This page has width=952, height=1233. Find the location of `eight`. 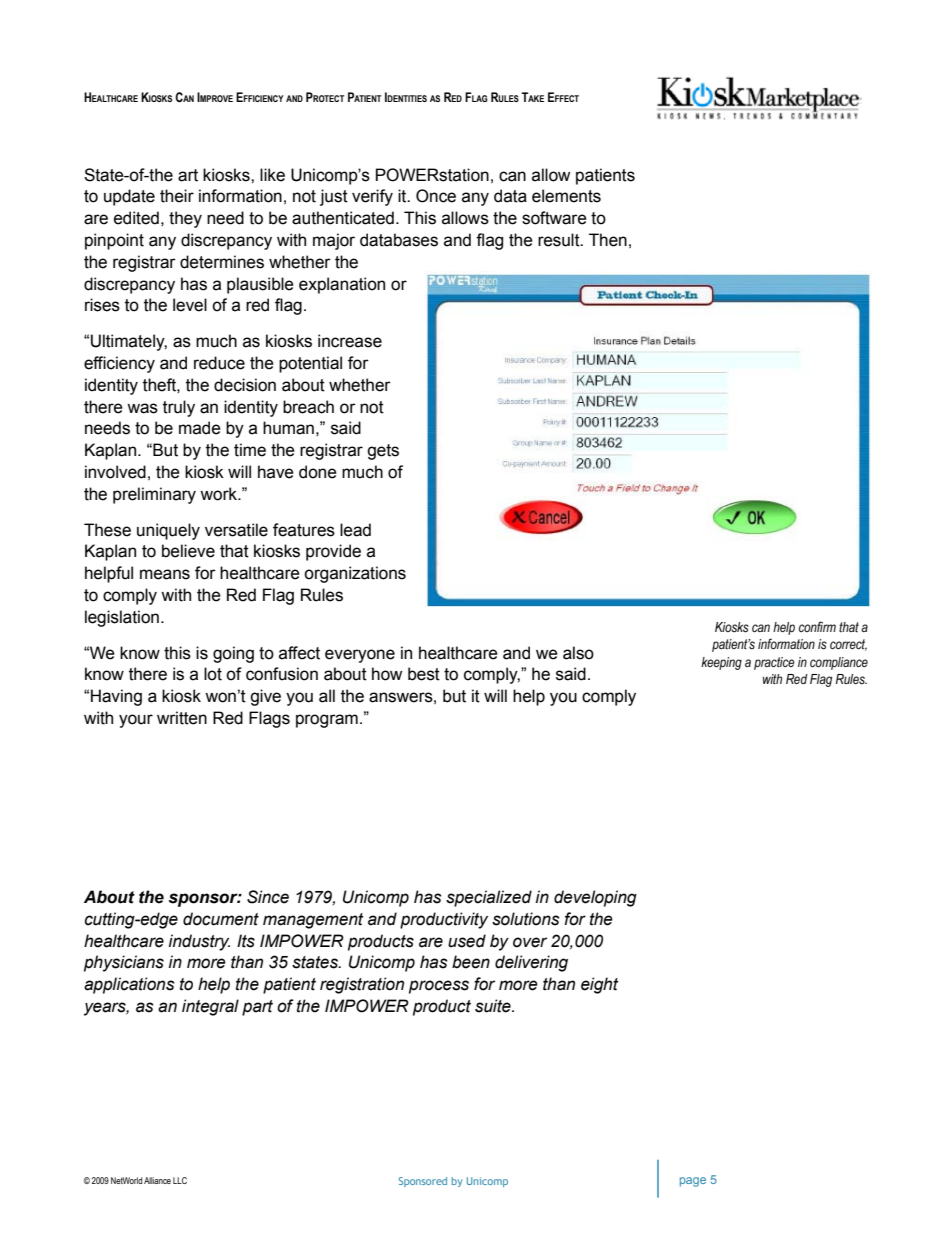

eight is located at coordinates (600, 985).
